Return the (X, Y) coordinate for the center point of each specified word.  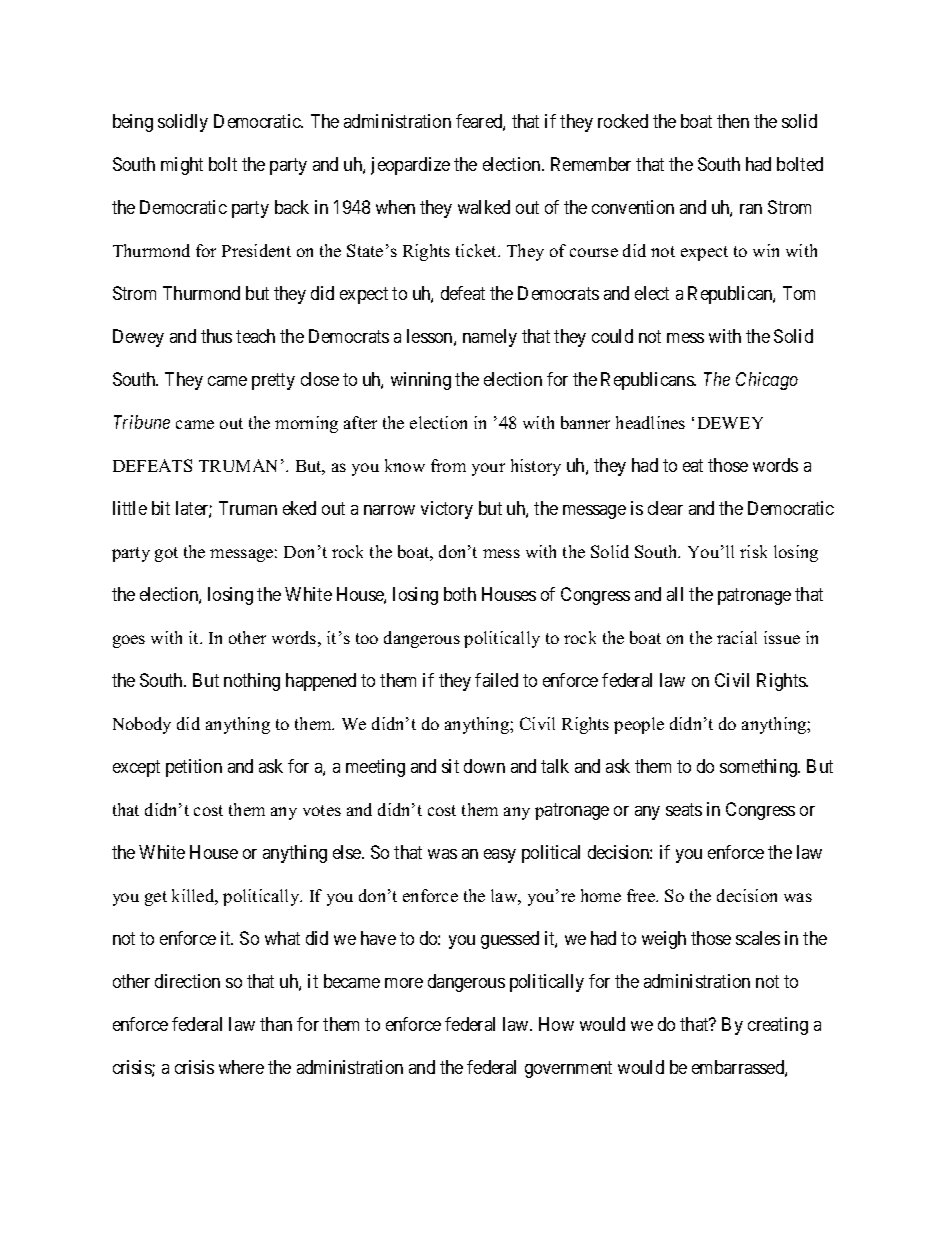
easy (500, 856)
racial (737, 637)
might (182, 166)
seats (684, 809)
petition (194, 768)
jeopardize (410, 166)
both (460, 594)
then (733, 121)
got (166, 554)
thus (216, 336)
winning (421, 381)
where (241, 1067)
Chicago (767, 381)
